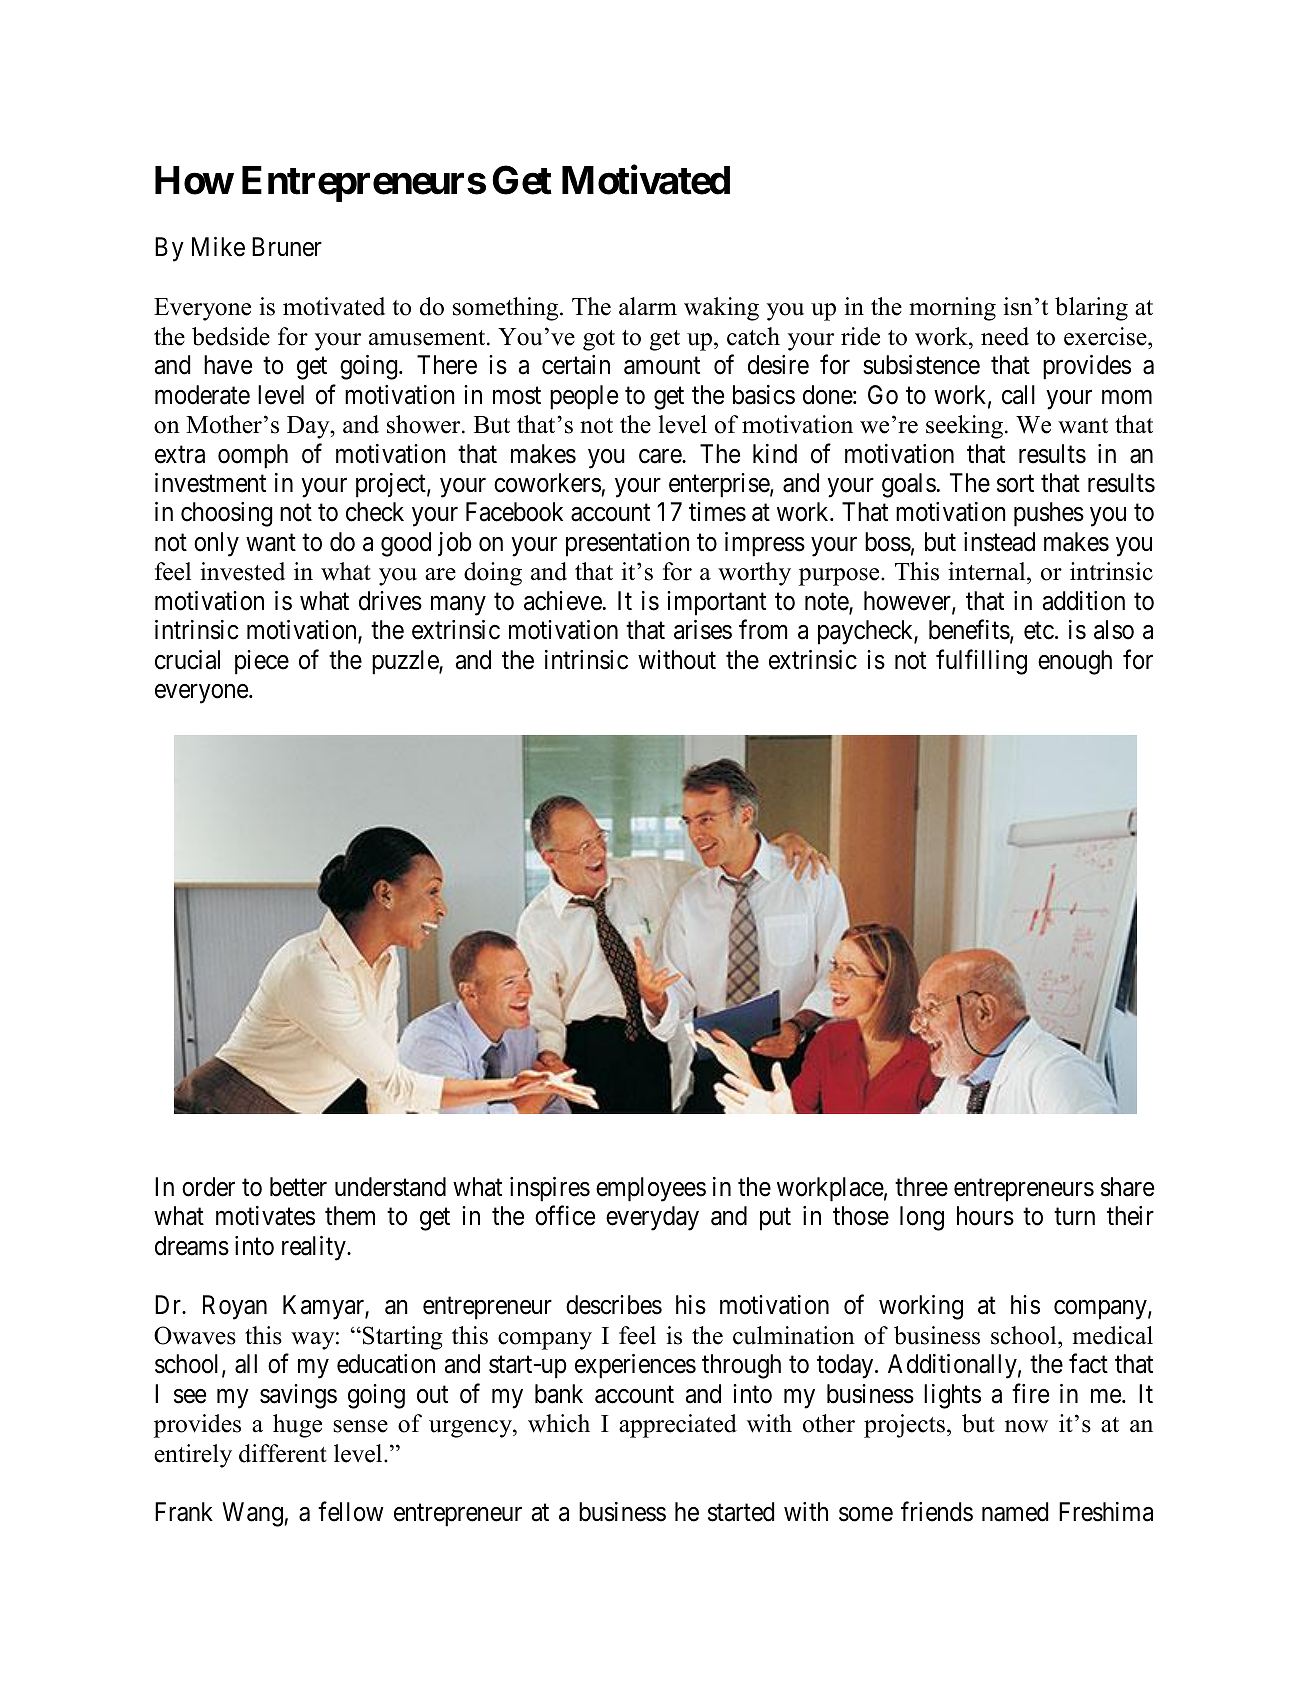 This page has width=1308, height=1693. I want to click on fulfilling, so click(981, 662).
